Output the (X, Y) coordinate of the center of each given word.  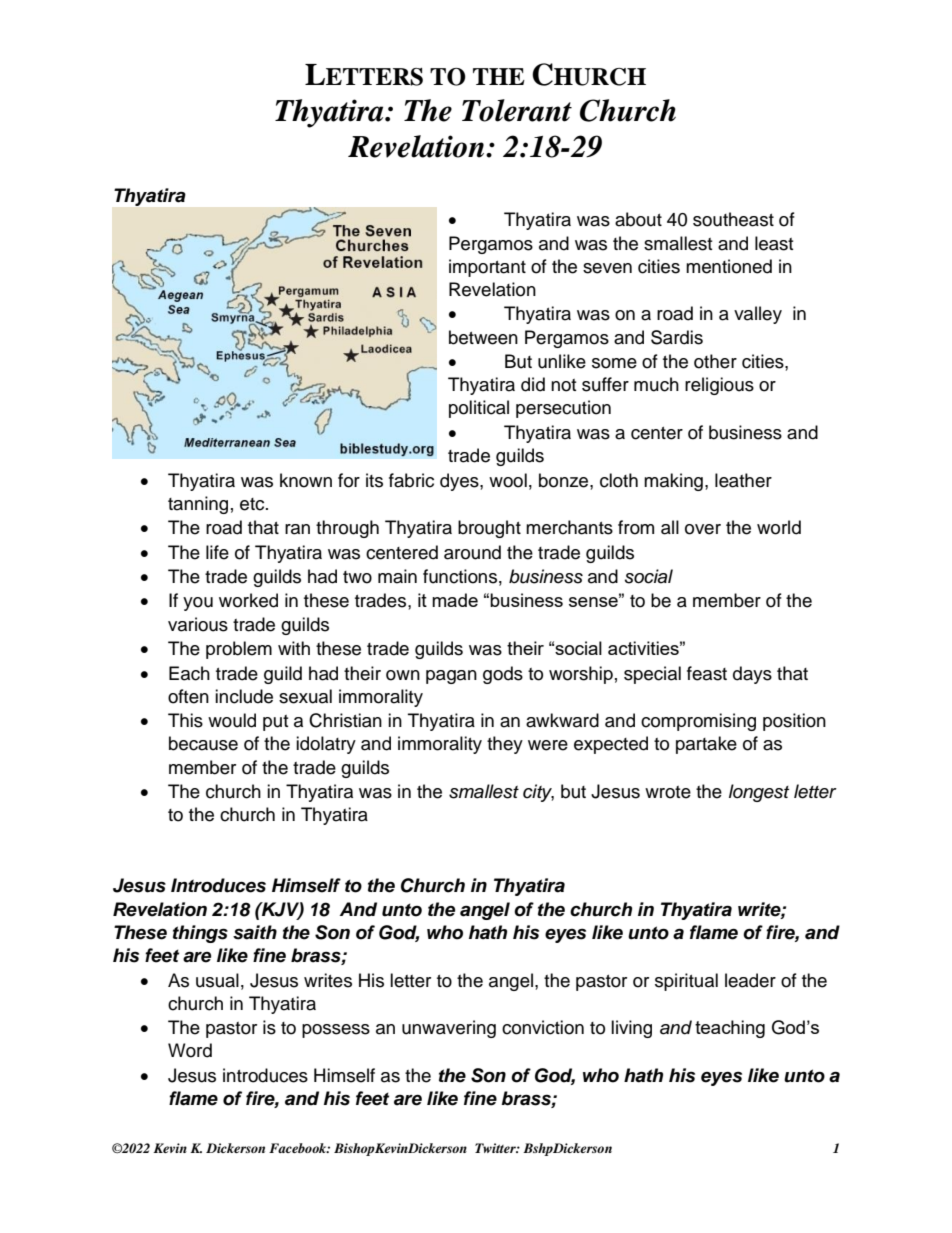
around (472, 552)
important (487, 268)
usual (217, 980)
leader (750, 980)
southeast (733, 219)
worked (248, 600)
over (703, 529)
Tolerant (517, 110)
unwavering (449, 1029)
